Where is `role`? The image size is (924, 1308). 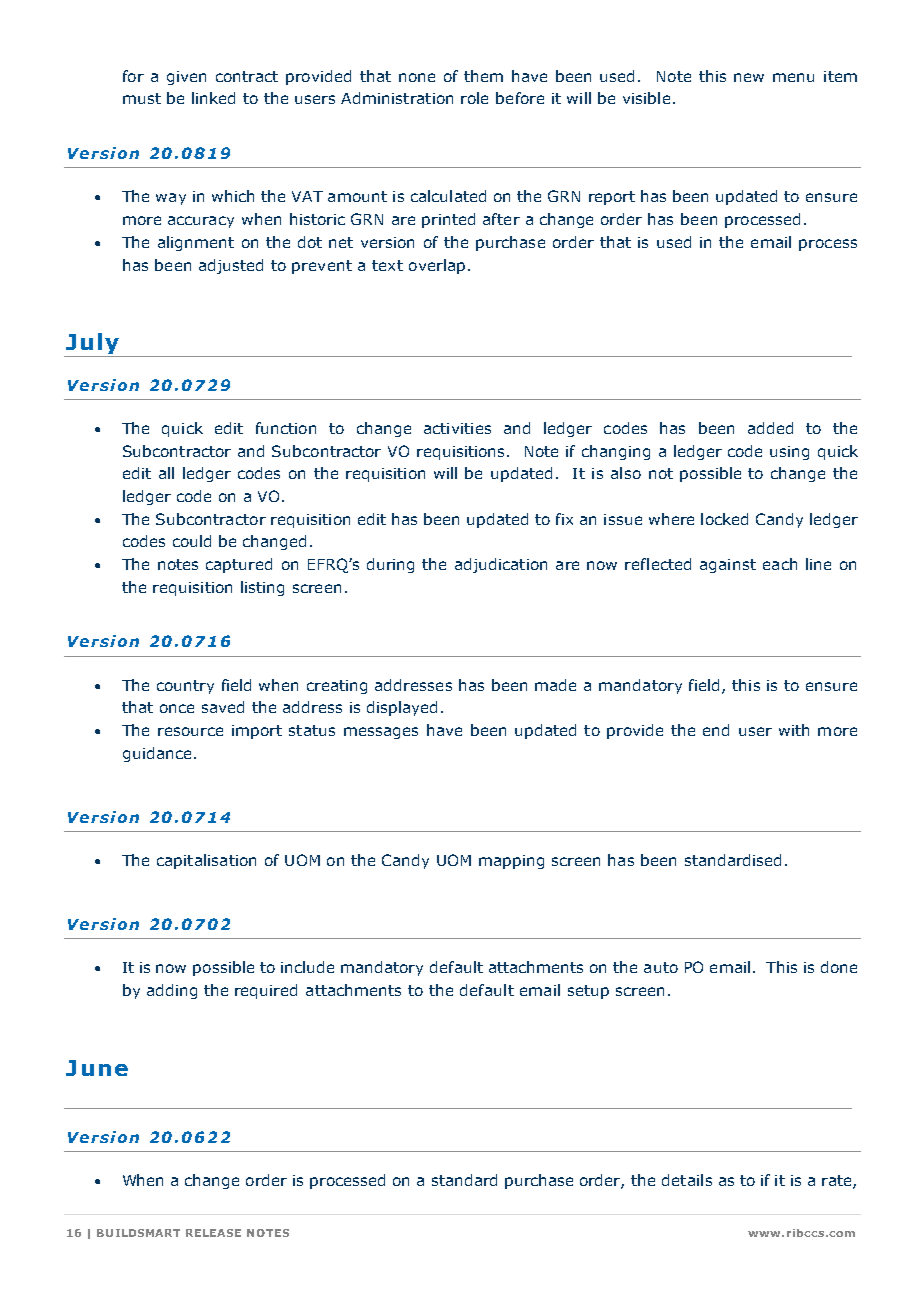
role is located at coordinates (474, 98).
